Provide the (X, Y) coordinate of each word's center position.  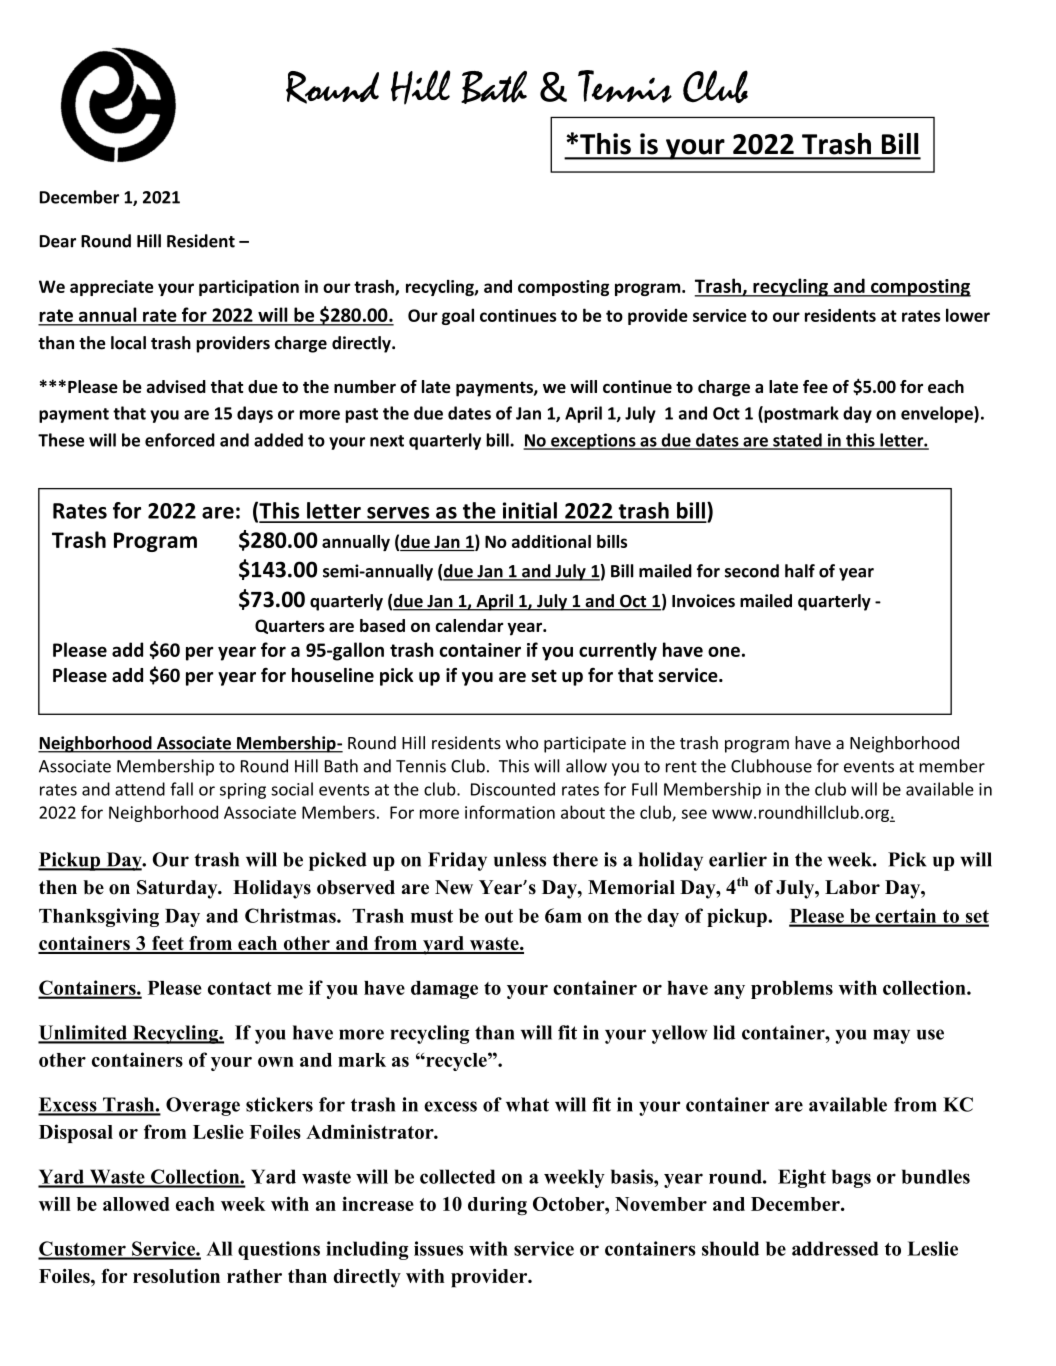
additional (551, 541)
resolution (176, 1276)
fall (181, 789)
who (522, 743)
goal (458, 316)
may (891, 1036)
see (694, 814)
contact (240, 988)
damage (444, 990)
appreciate (112, 288)
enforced (180, 440)
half (800, 571)
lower (968, 315)
